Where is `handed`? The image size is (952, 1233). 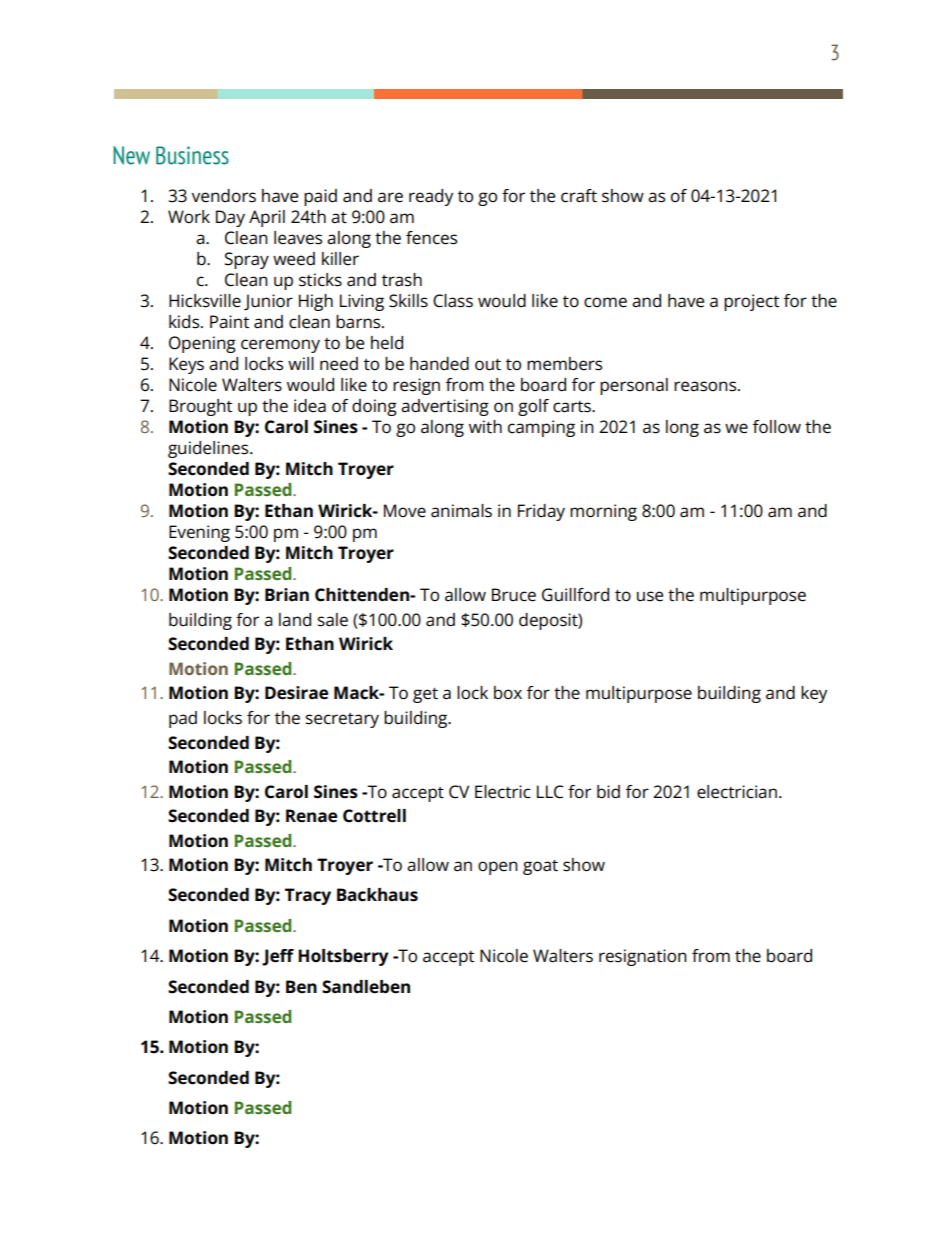
handed is located at coordinates (439, 364).
